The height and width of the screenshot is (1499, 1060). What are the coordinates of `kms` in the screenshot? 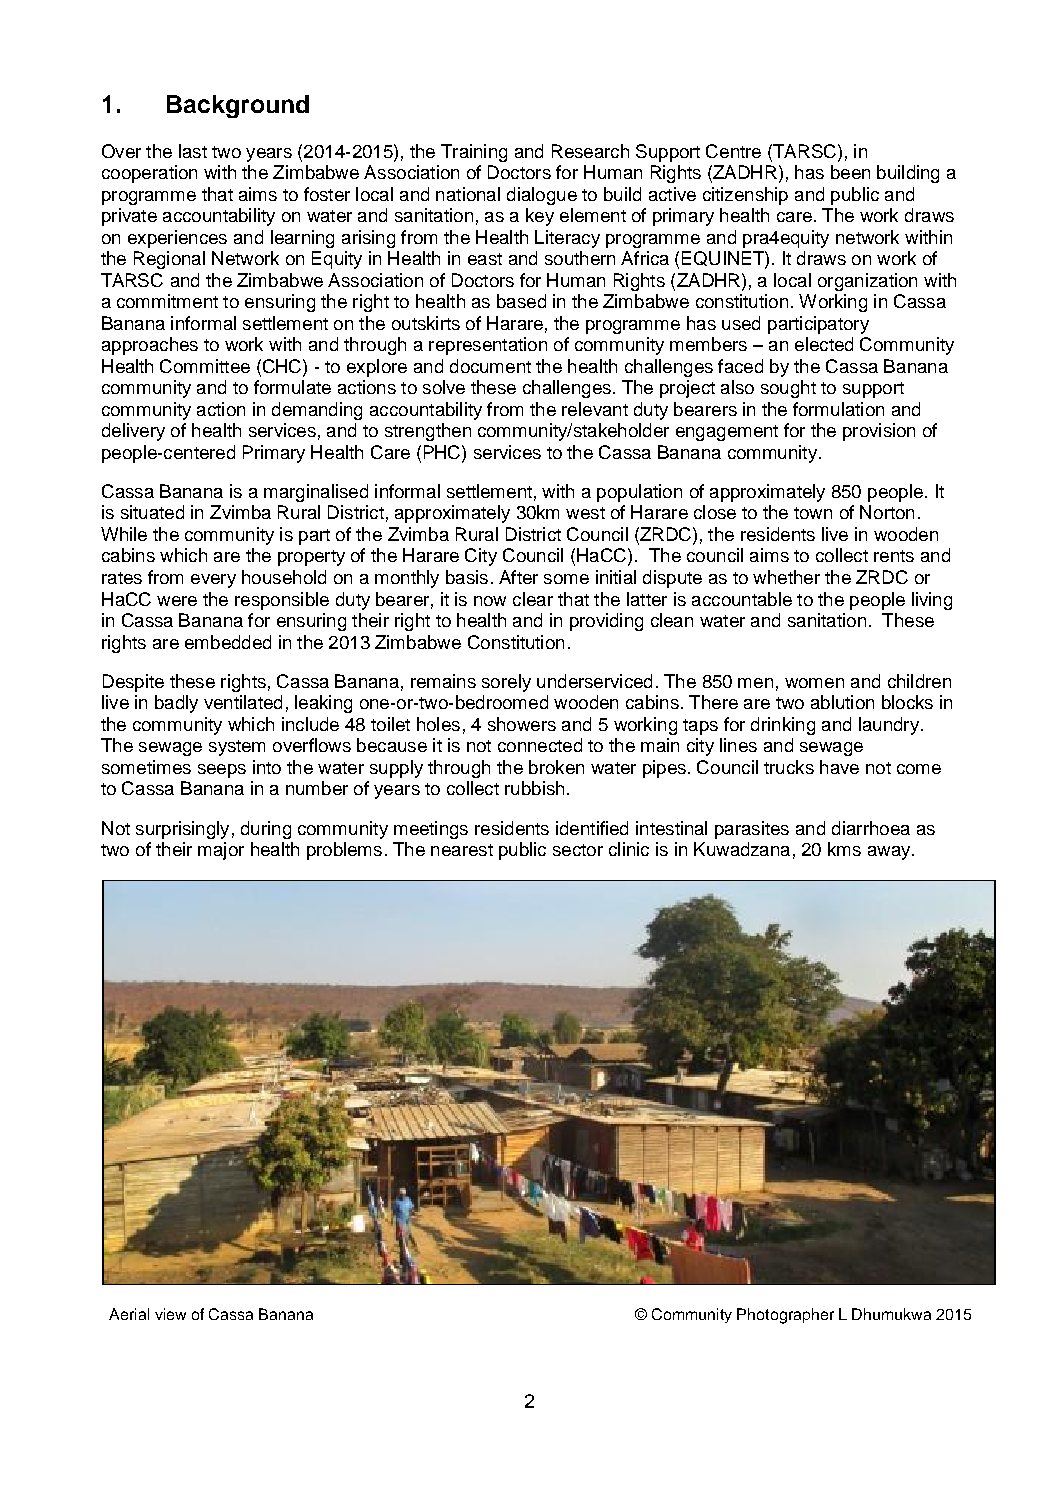 It's located at (844, 849).
